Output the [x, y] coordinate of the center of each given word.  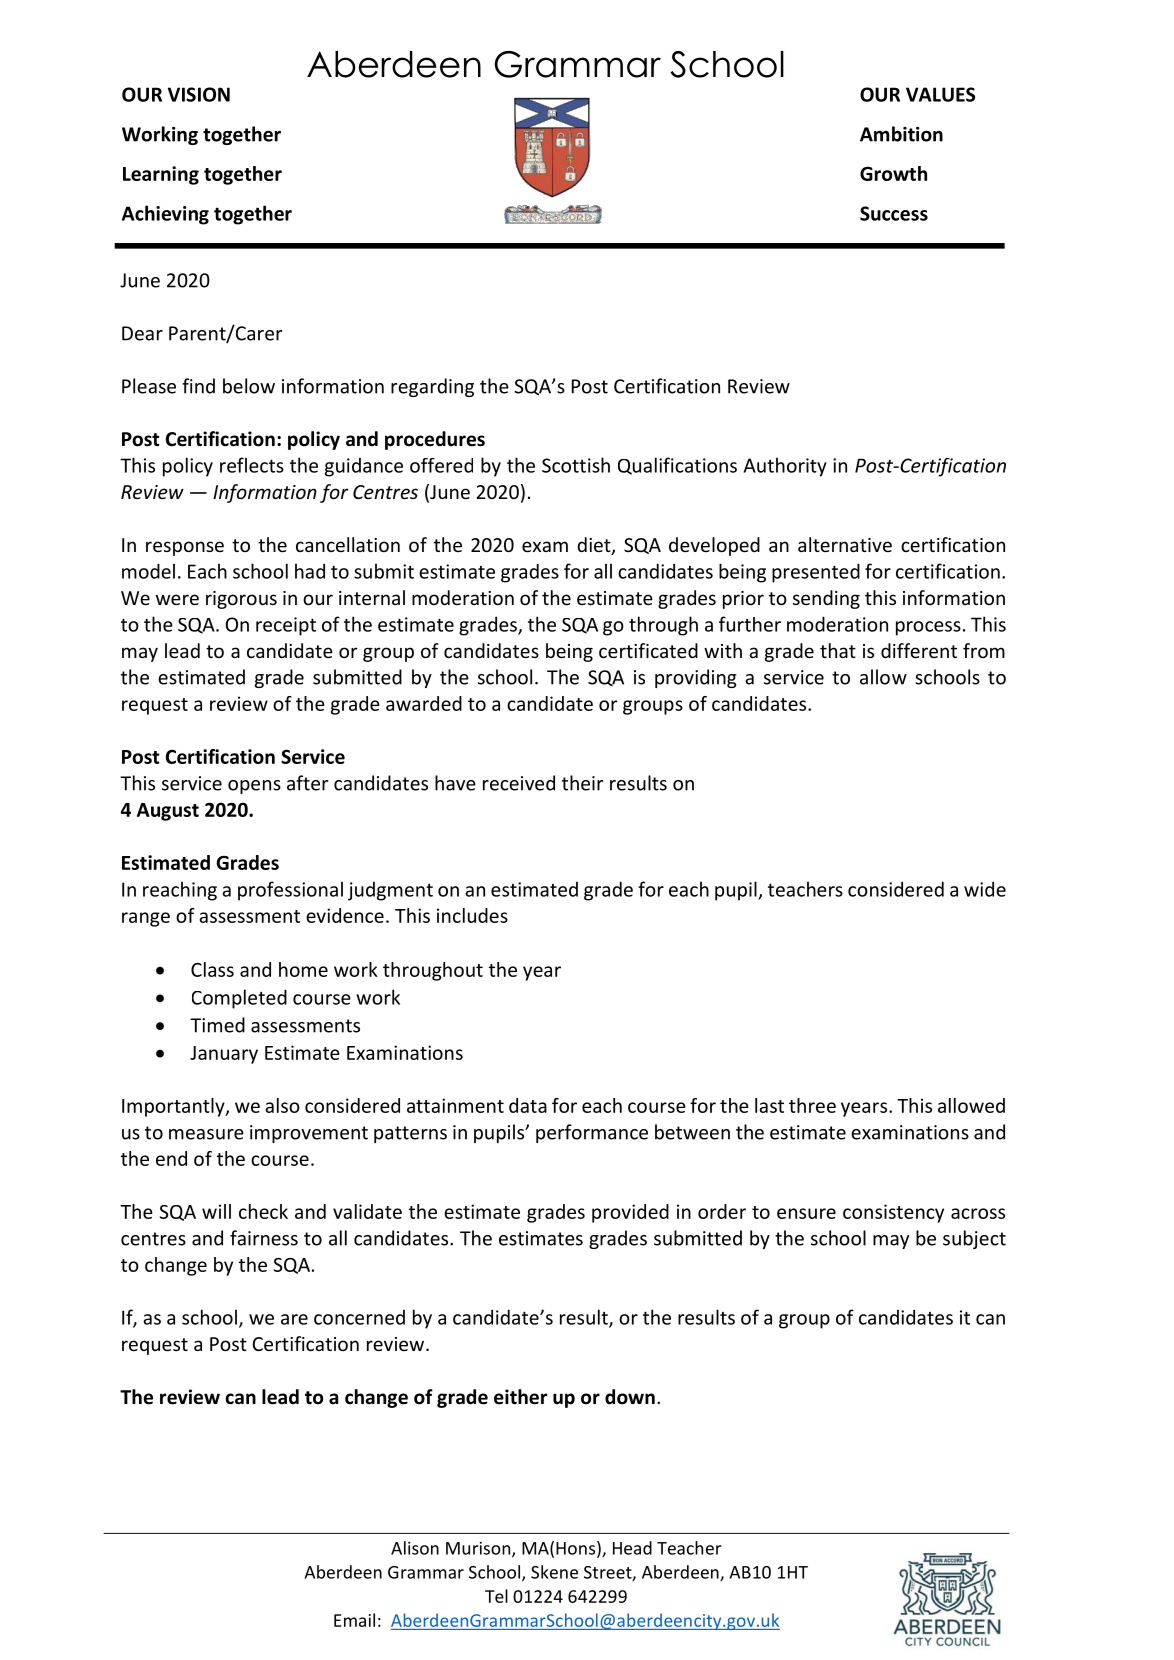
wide [985, 889]
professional [290, 891]
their [582, 783]
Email [354, 1620]
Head [632, 1548]
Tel [496, 1596]
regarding [432, 387]
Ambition [901, 134]
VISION [199, 94]
